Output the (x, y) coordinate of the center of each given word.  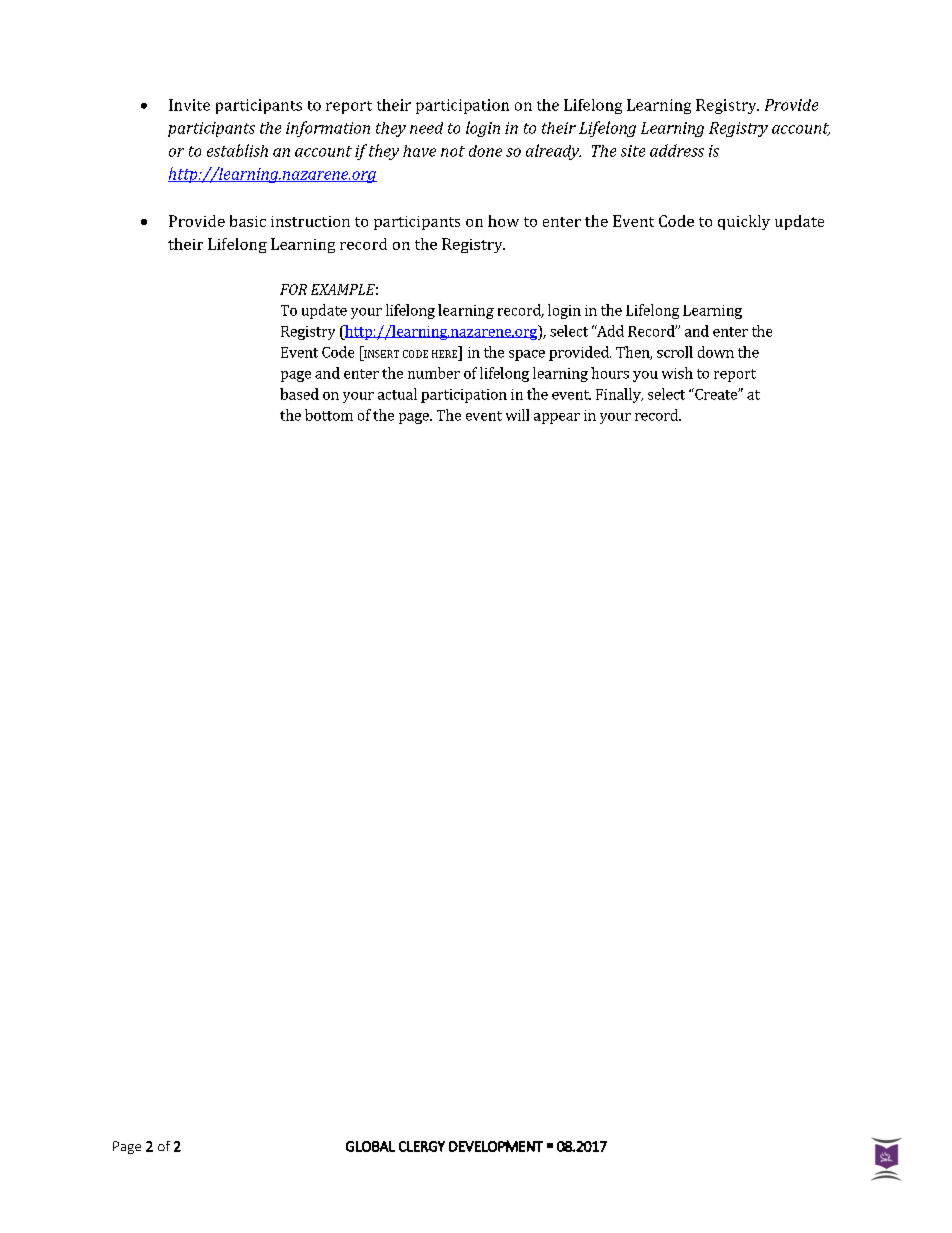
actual (397, 394)
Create (716, 394)
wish (677, 373)
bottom (329, 415)
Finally (619, 395)
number (434, 373)
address (677, 150)
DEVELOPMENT (496, 1146)
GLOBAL (370, 1146)
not (453, 151)
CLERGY (422, 1146)
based (299, 394)
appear (557, 418)
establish (237, 150)
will (517, 415)
